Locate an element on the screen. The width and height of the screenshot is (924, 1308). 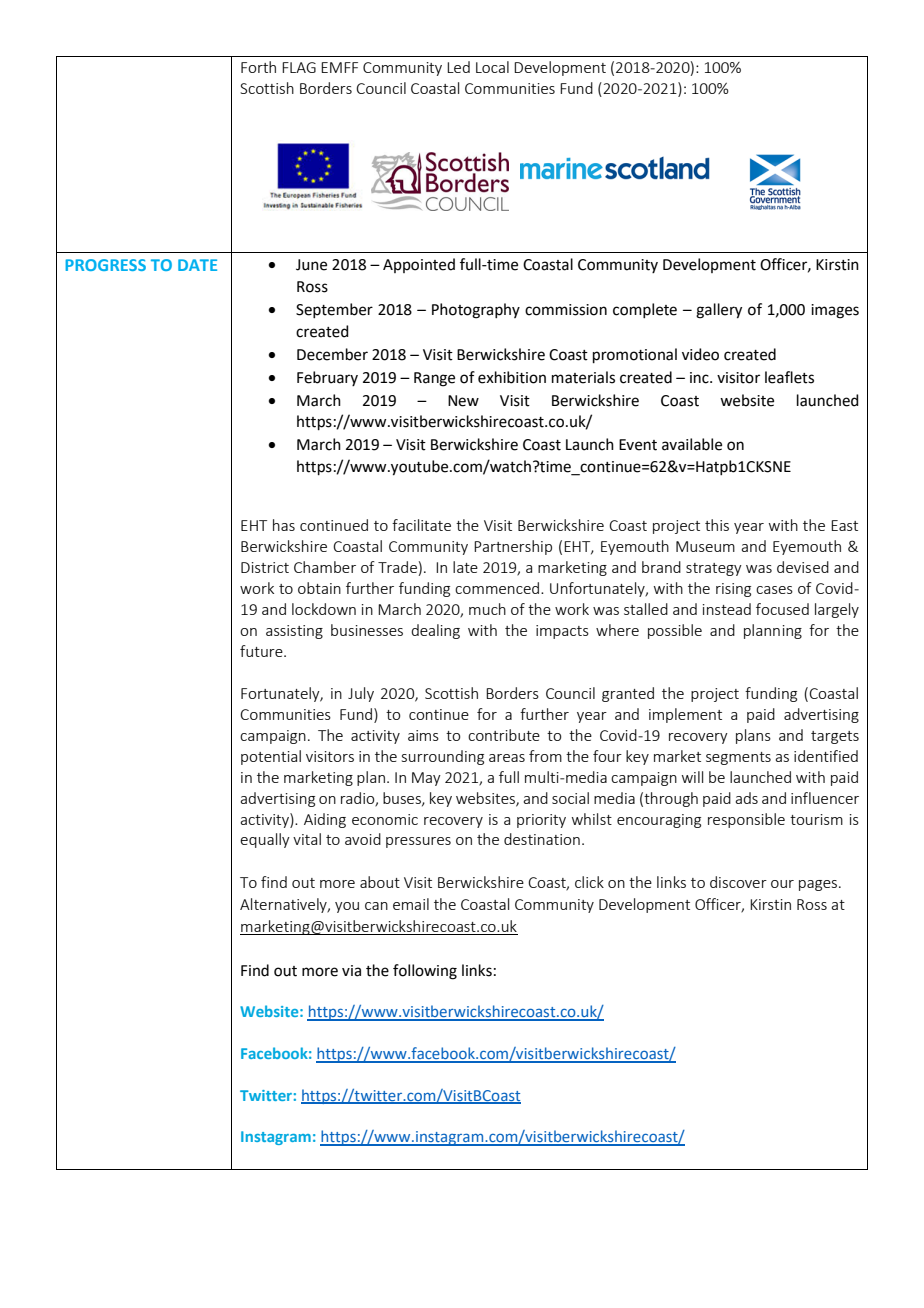
this is located at coordinates (717, 525).
